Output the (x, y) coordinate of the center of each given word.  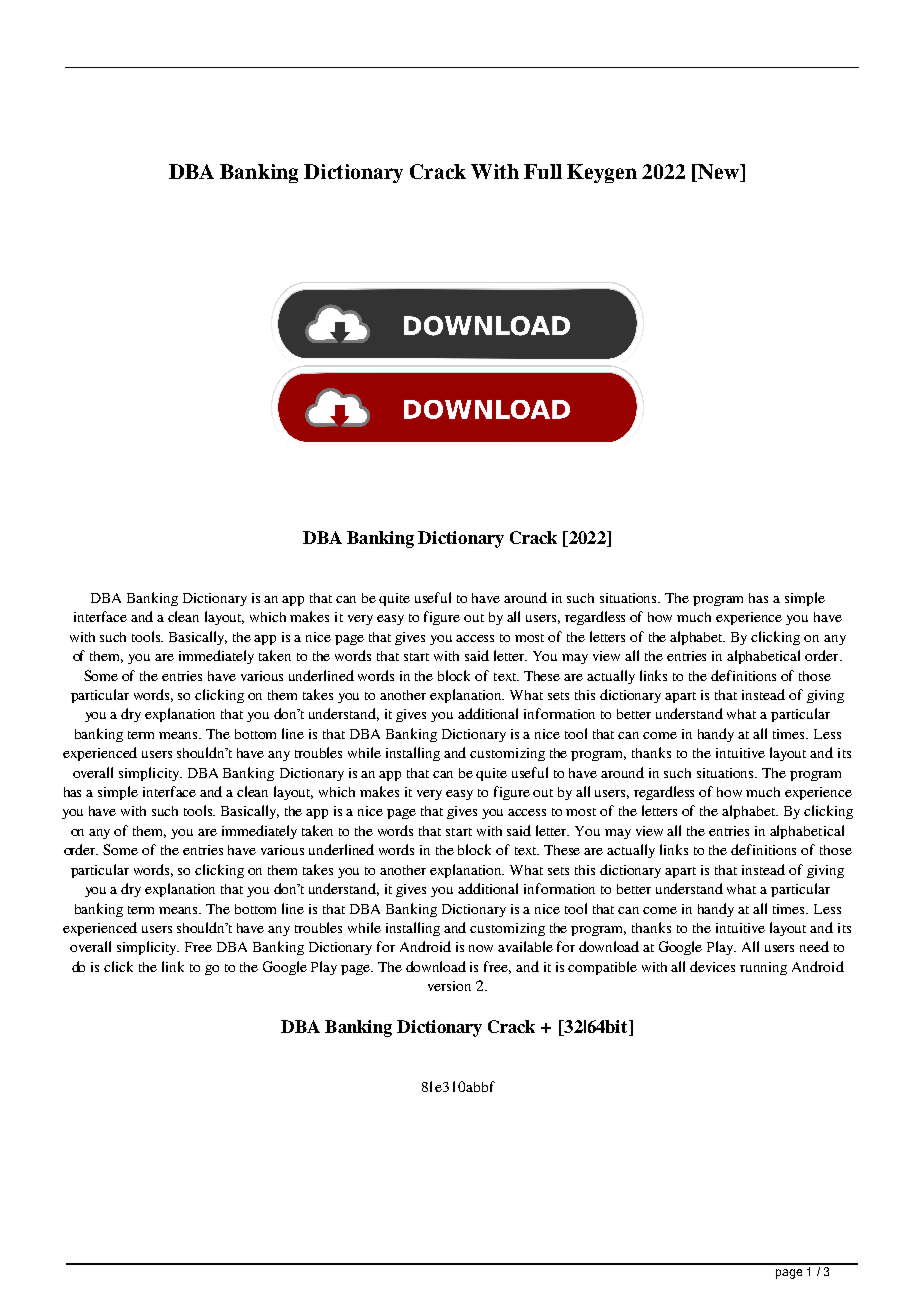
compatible (602, 968)
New (718, 173)
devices (712, 966)
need (814, 946)
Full (543, 171)
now (481, 948)
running (763, 968)
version (449, 986)
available (525, 946)
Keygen (602, 173)
